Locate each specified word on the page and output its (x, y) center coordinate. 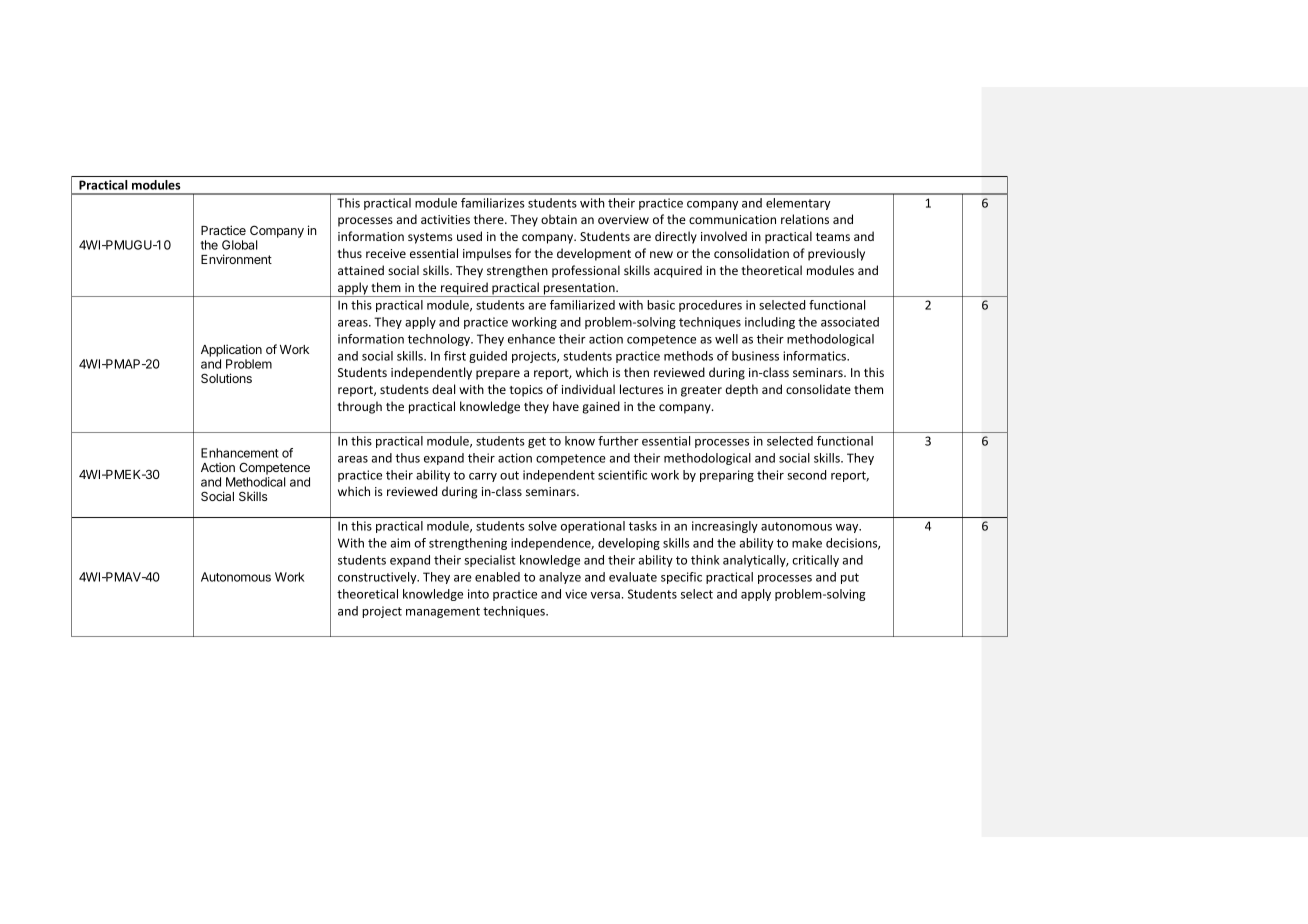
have (566, 406)
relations (805, 219)
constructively (378, 578)
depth (741, 390)
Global (240, 245)
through (360, 407)
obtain (559, 219)
